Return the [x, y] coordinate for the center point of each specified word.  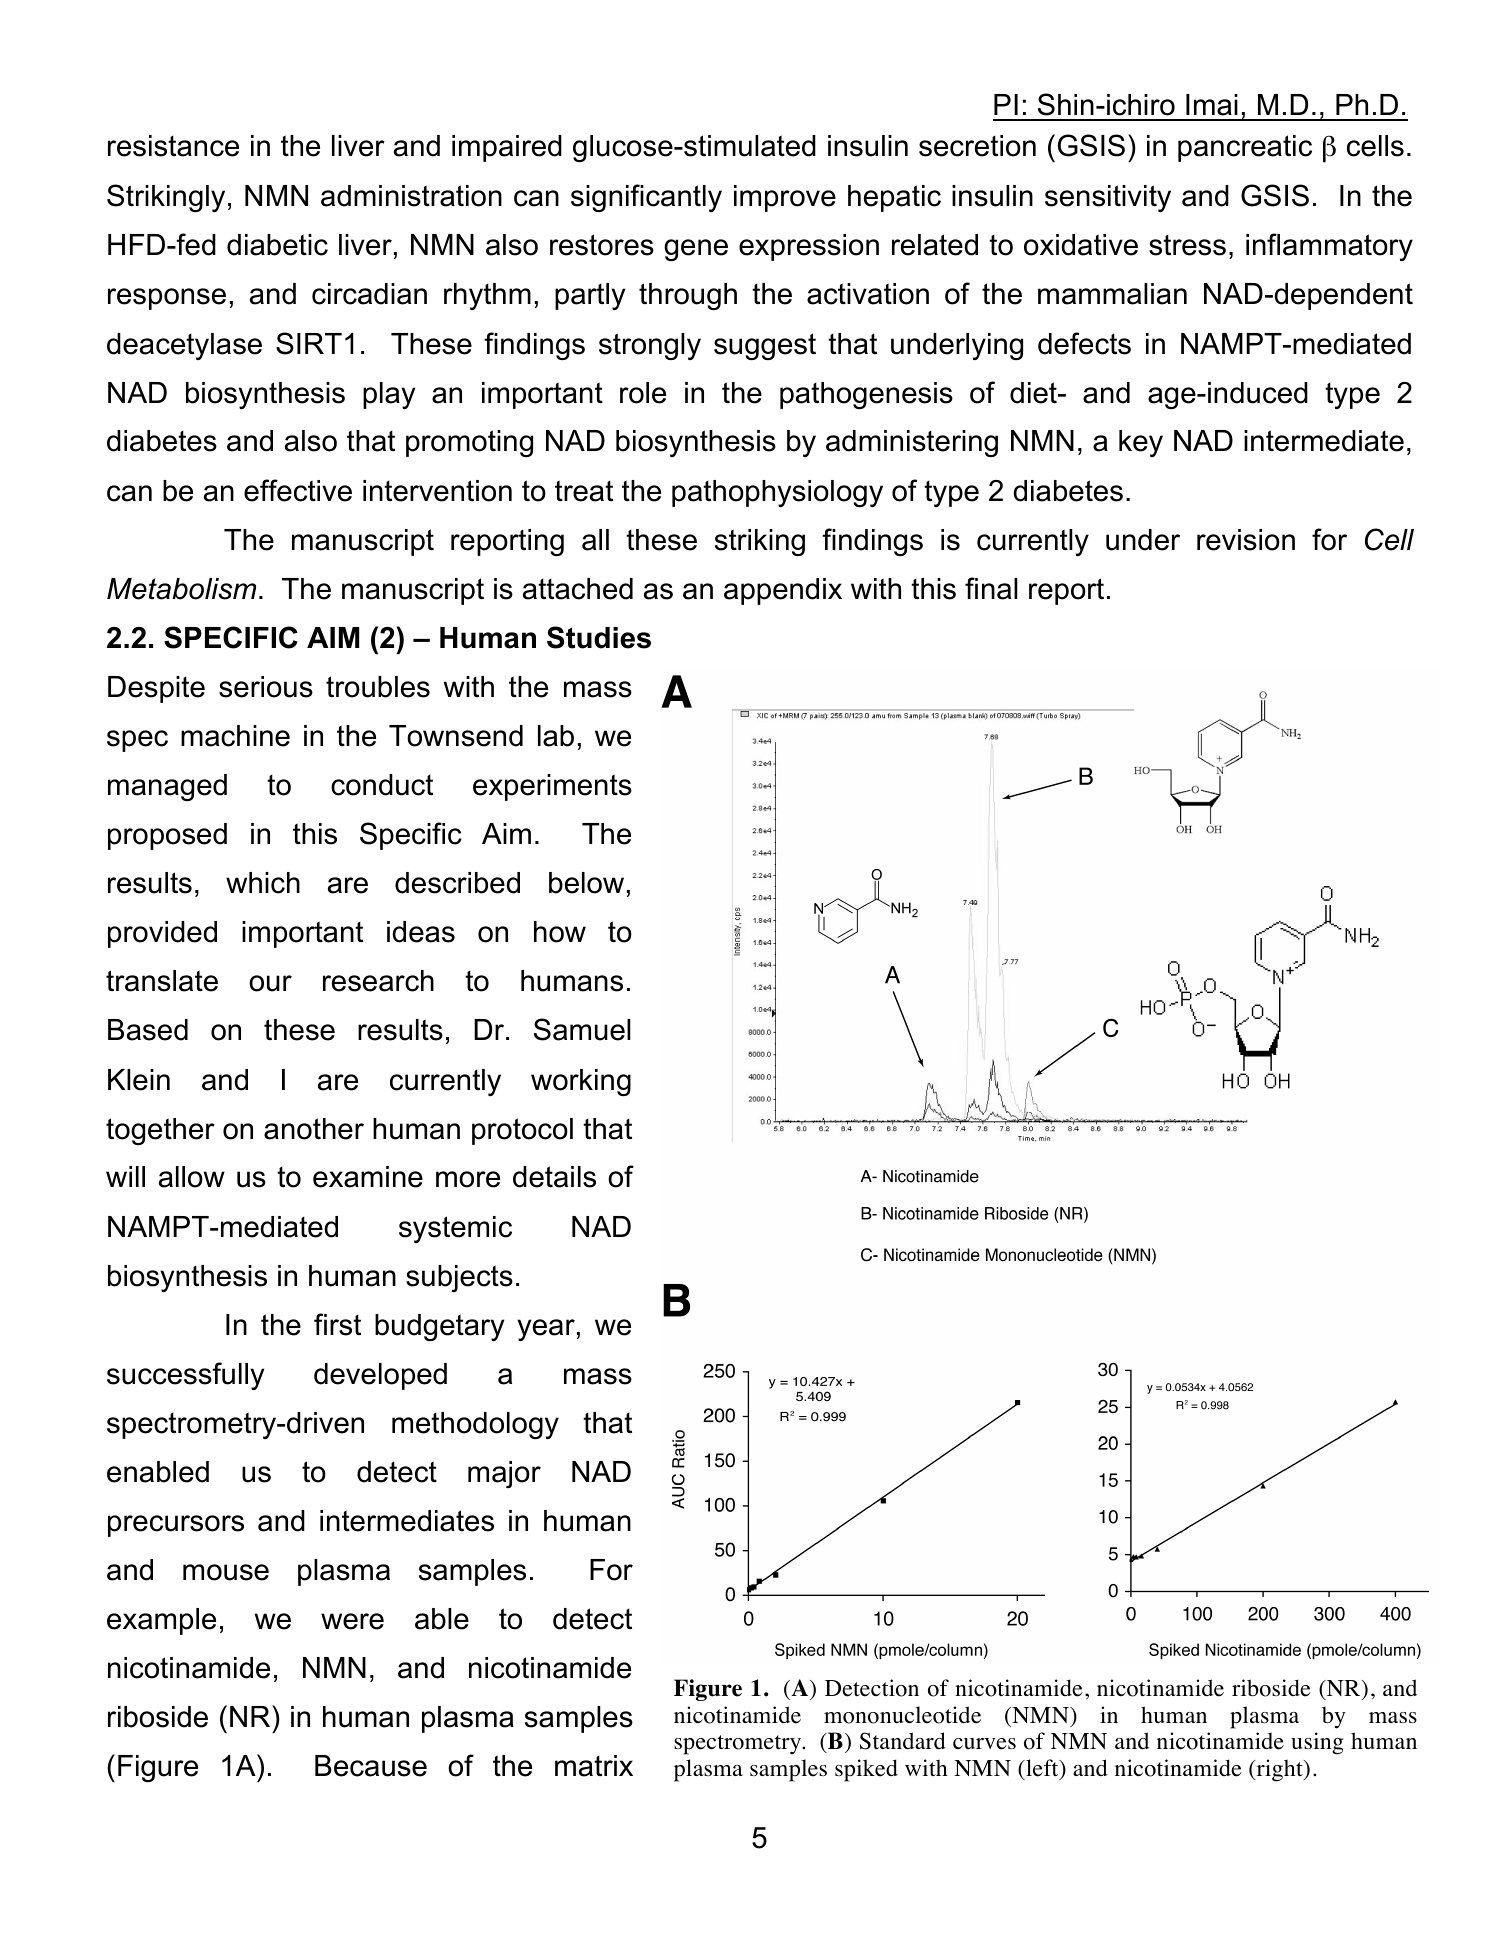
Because [371, 1766]
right [1279, 1770]
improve [785, 198]
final [991, 588]
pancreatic [1245, 148]
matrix [594, 1766]
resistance [173, 146]
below [586, 883]
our [270, 983]
